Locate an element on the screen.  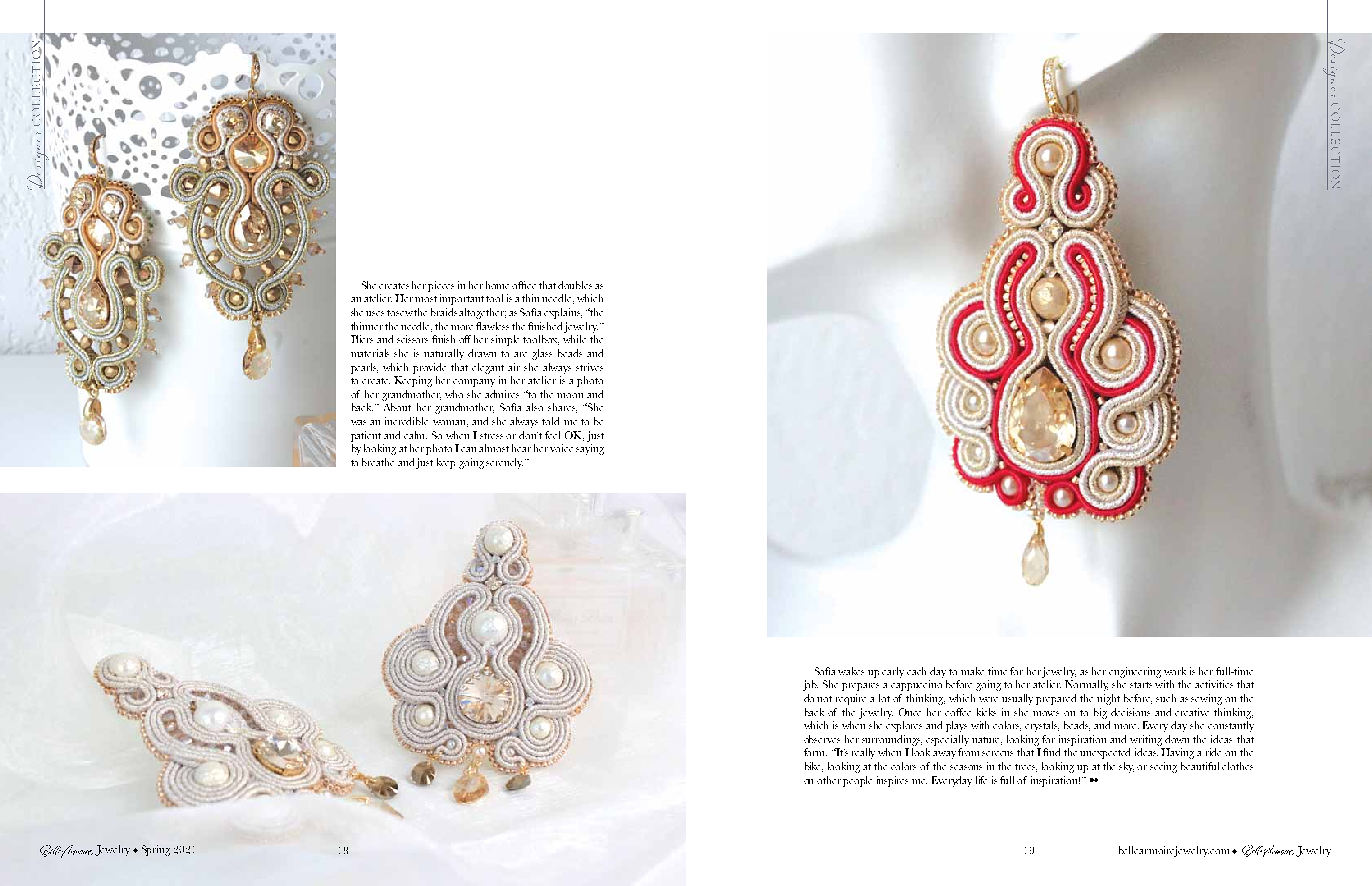
people is located at coordinates (857, 781).
